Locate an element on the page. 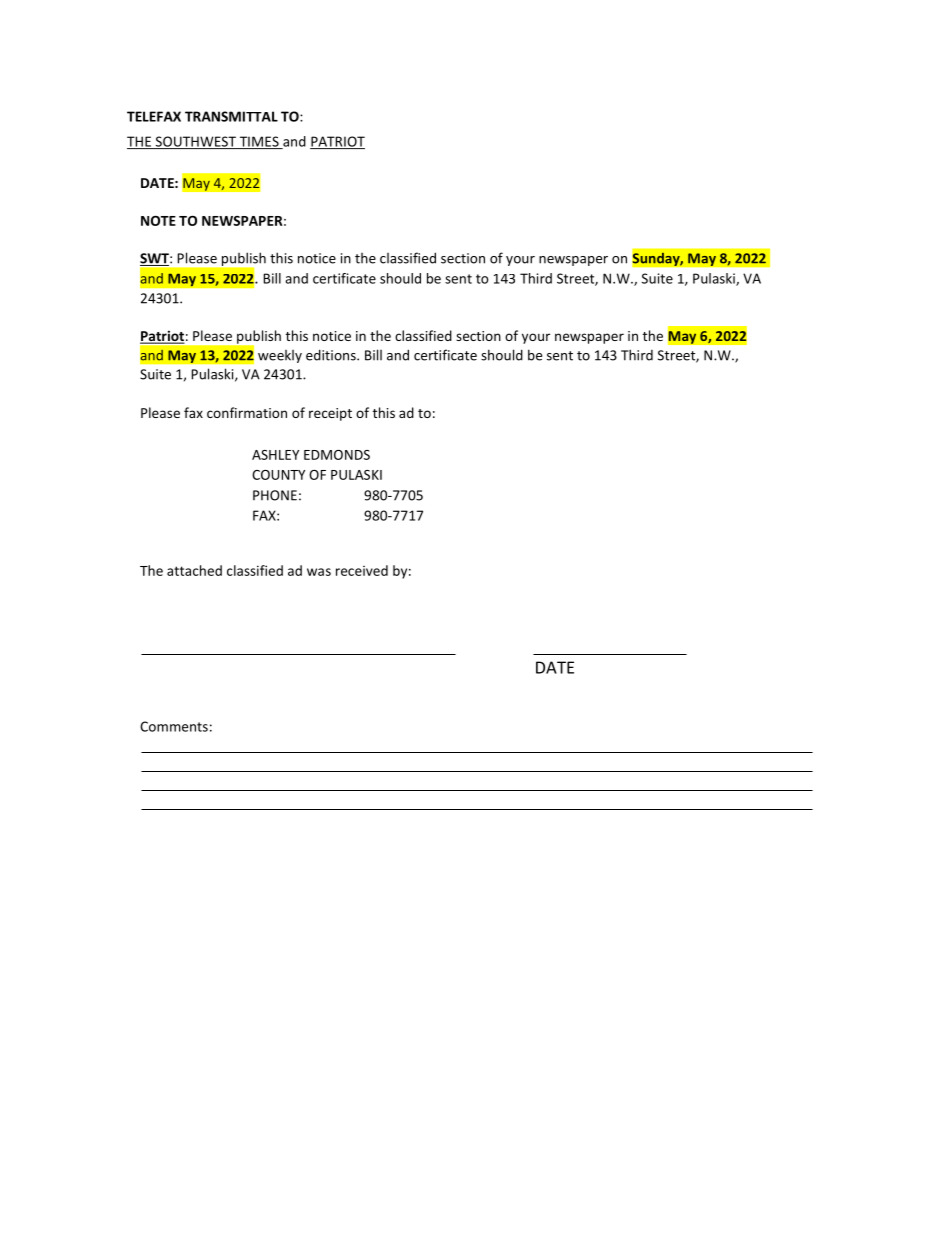 Image resolution: width=952 pixels, height=1233 pixels. TIMES is located at coordinates (259, 142).
